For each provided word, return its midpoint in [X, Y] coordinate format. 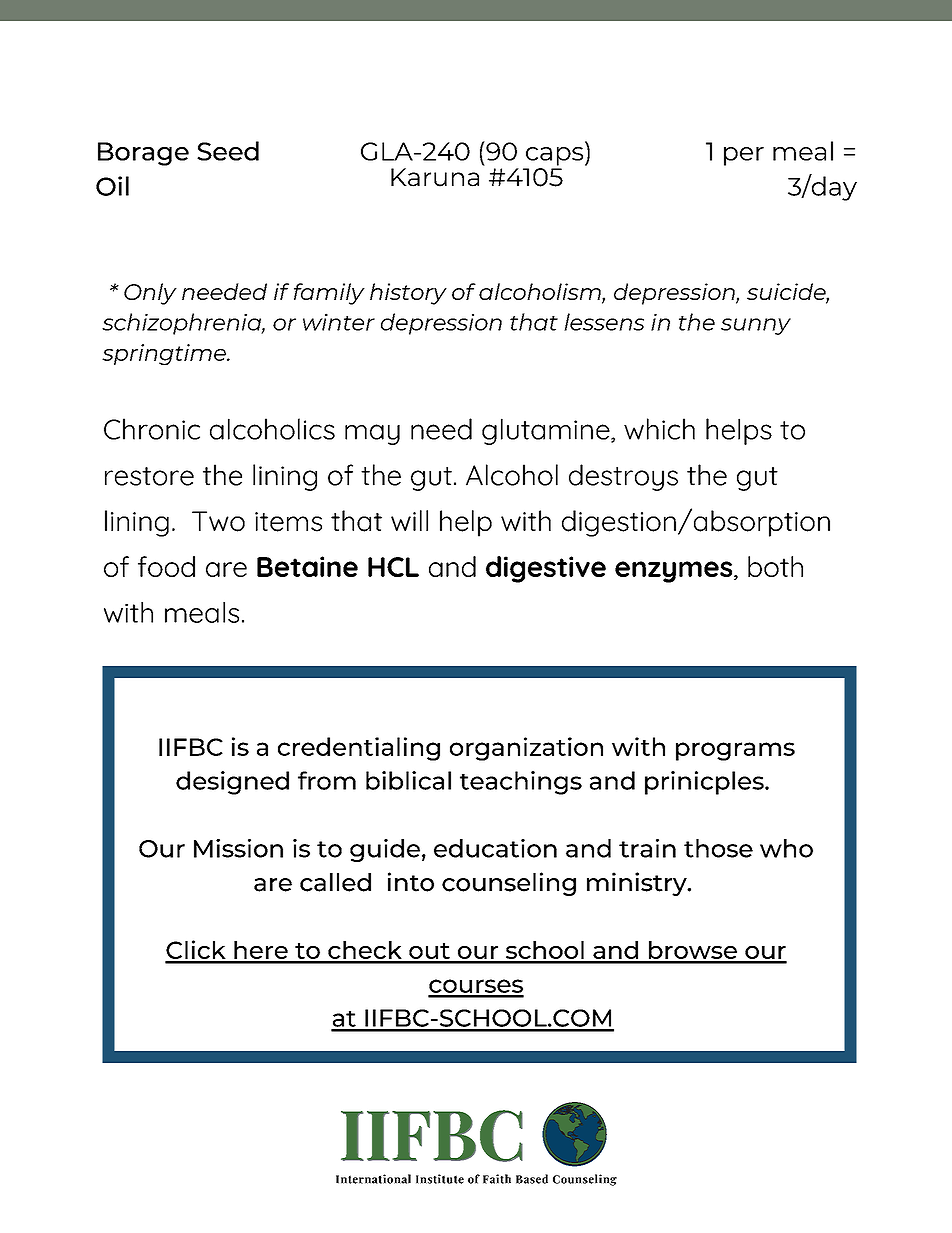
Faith [497, 1179]
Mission [238, 848]
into [411, 882]
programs [735, 751]
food [166, 566]
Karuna [435, 177]
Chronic [152, 429]
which [659, 429]
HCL [393, 567]
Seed [228, 151]
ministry [638, 884]
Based [532, 1179]
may [372, 434]
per [744, 156]
